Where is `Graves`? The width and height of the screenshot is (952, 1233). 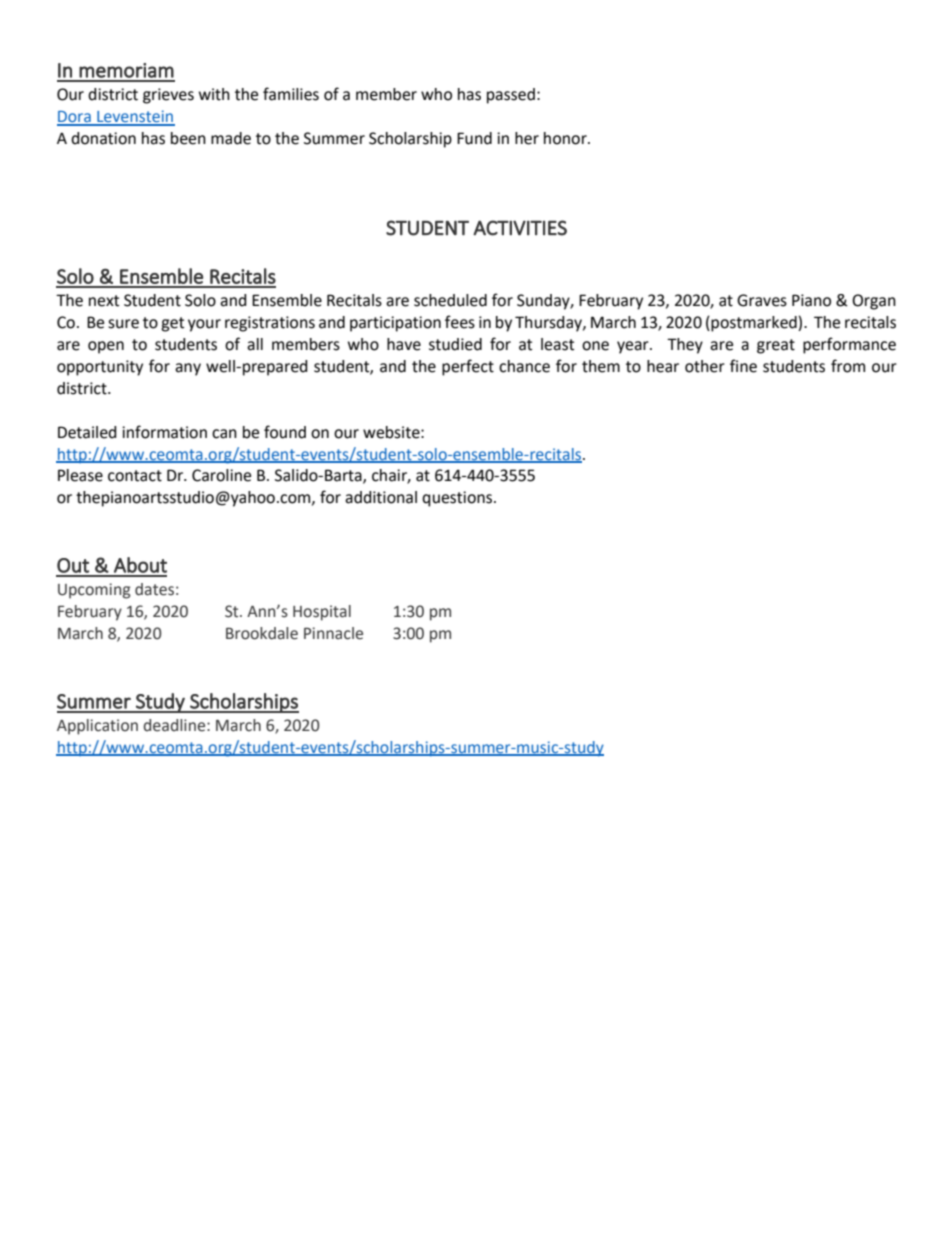 Graves is located at coordinates (762, 300).
